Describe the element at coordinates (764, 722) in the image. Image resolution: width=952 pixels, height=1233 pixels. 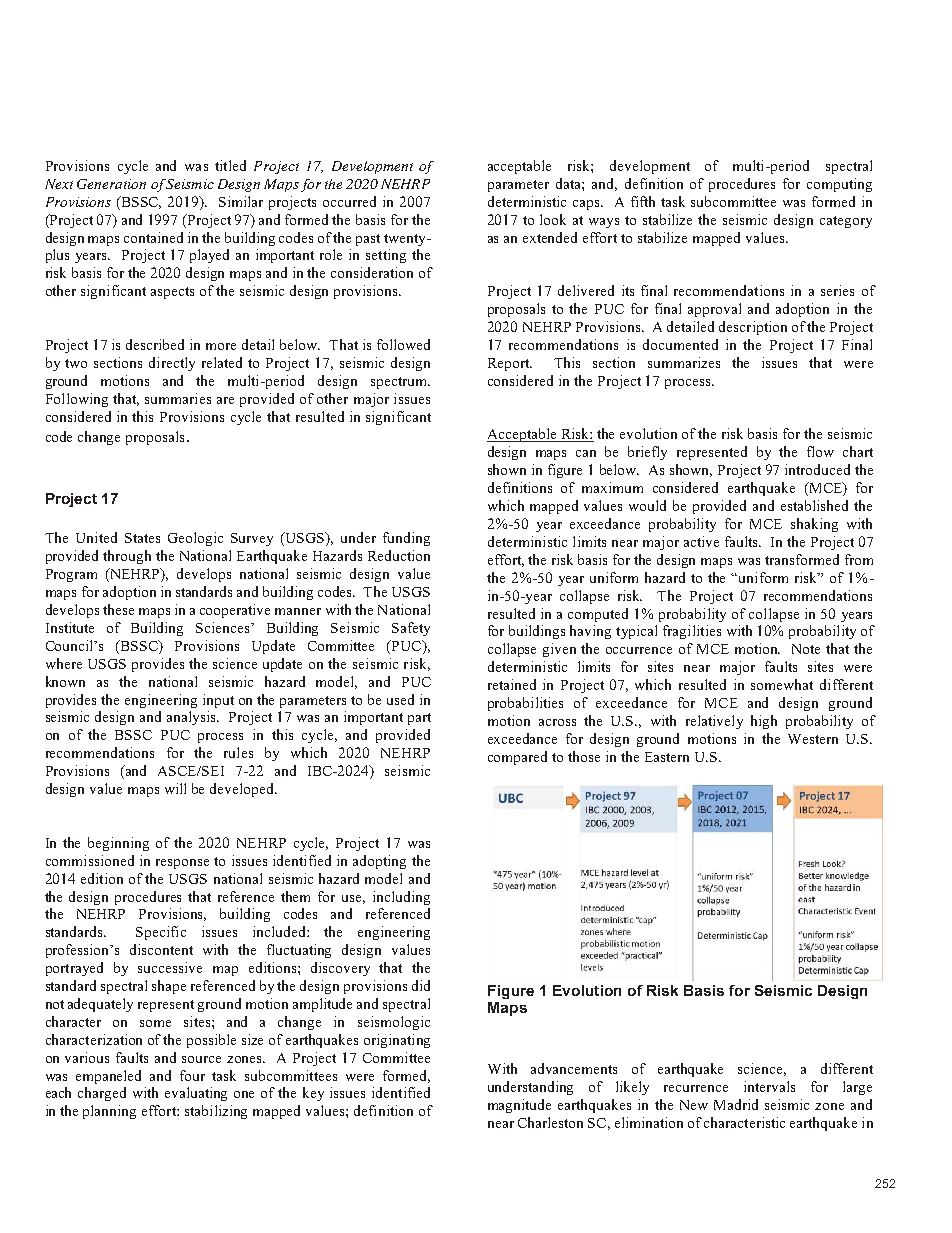
I see `high` at that location.
